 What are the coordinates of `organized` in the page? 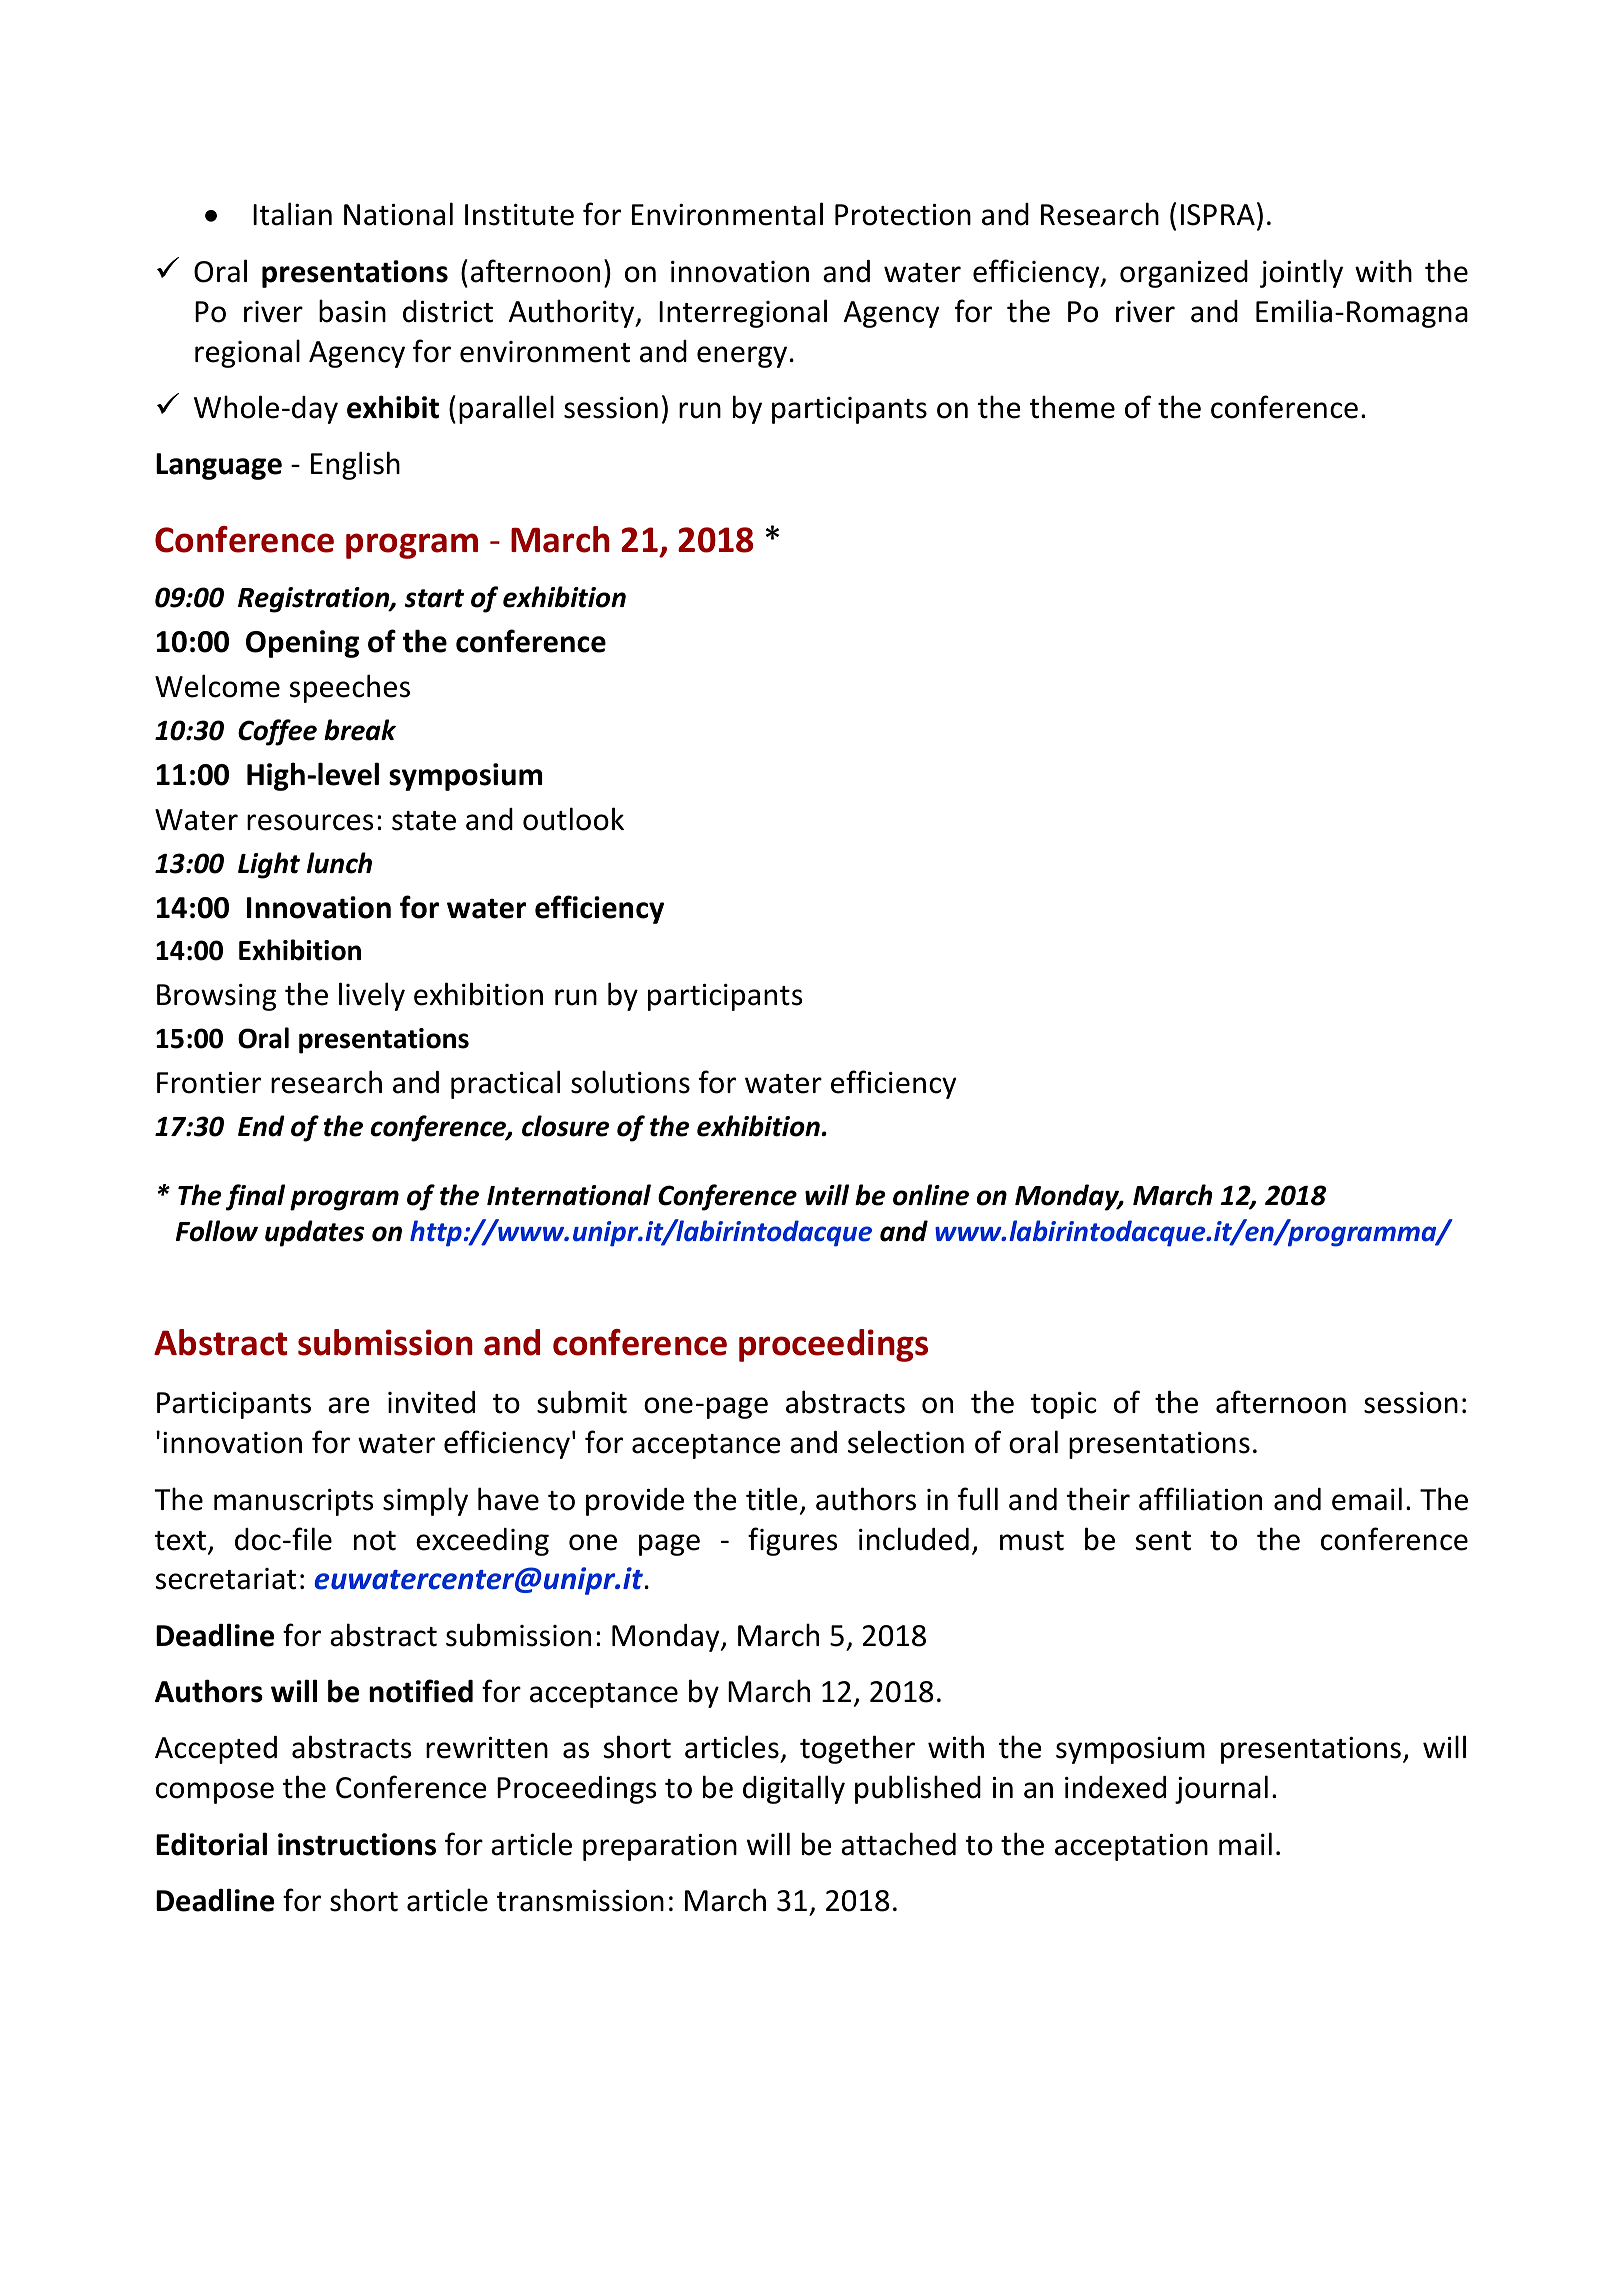 It's located at (1184, 274).
